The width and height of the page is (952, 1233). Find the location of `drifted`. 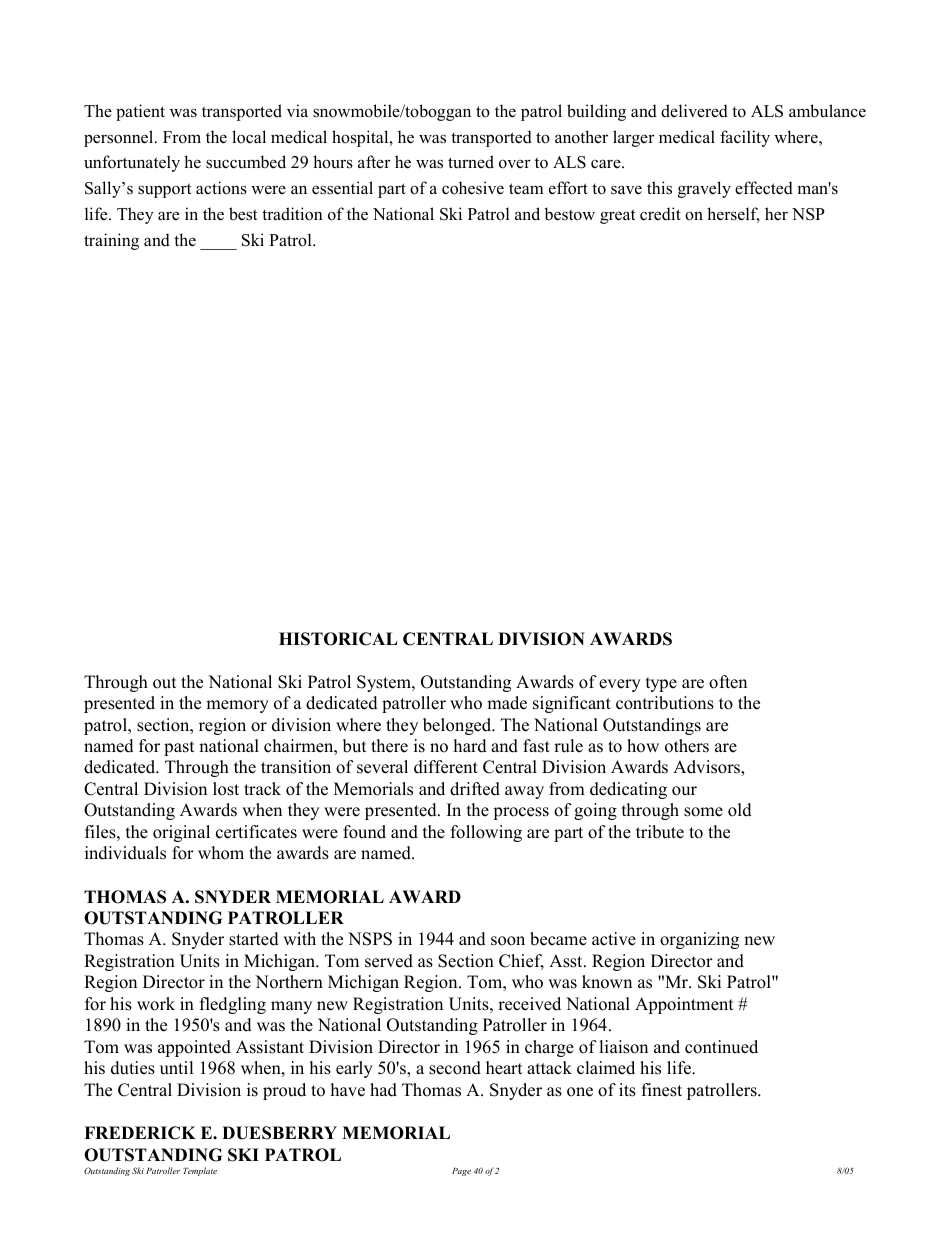

drifted is located at coordinates (475, 789).
